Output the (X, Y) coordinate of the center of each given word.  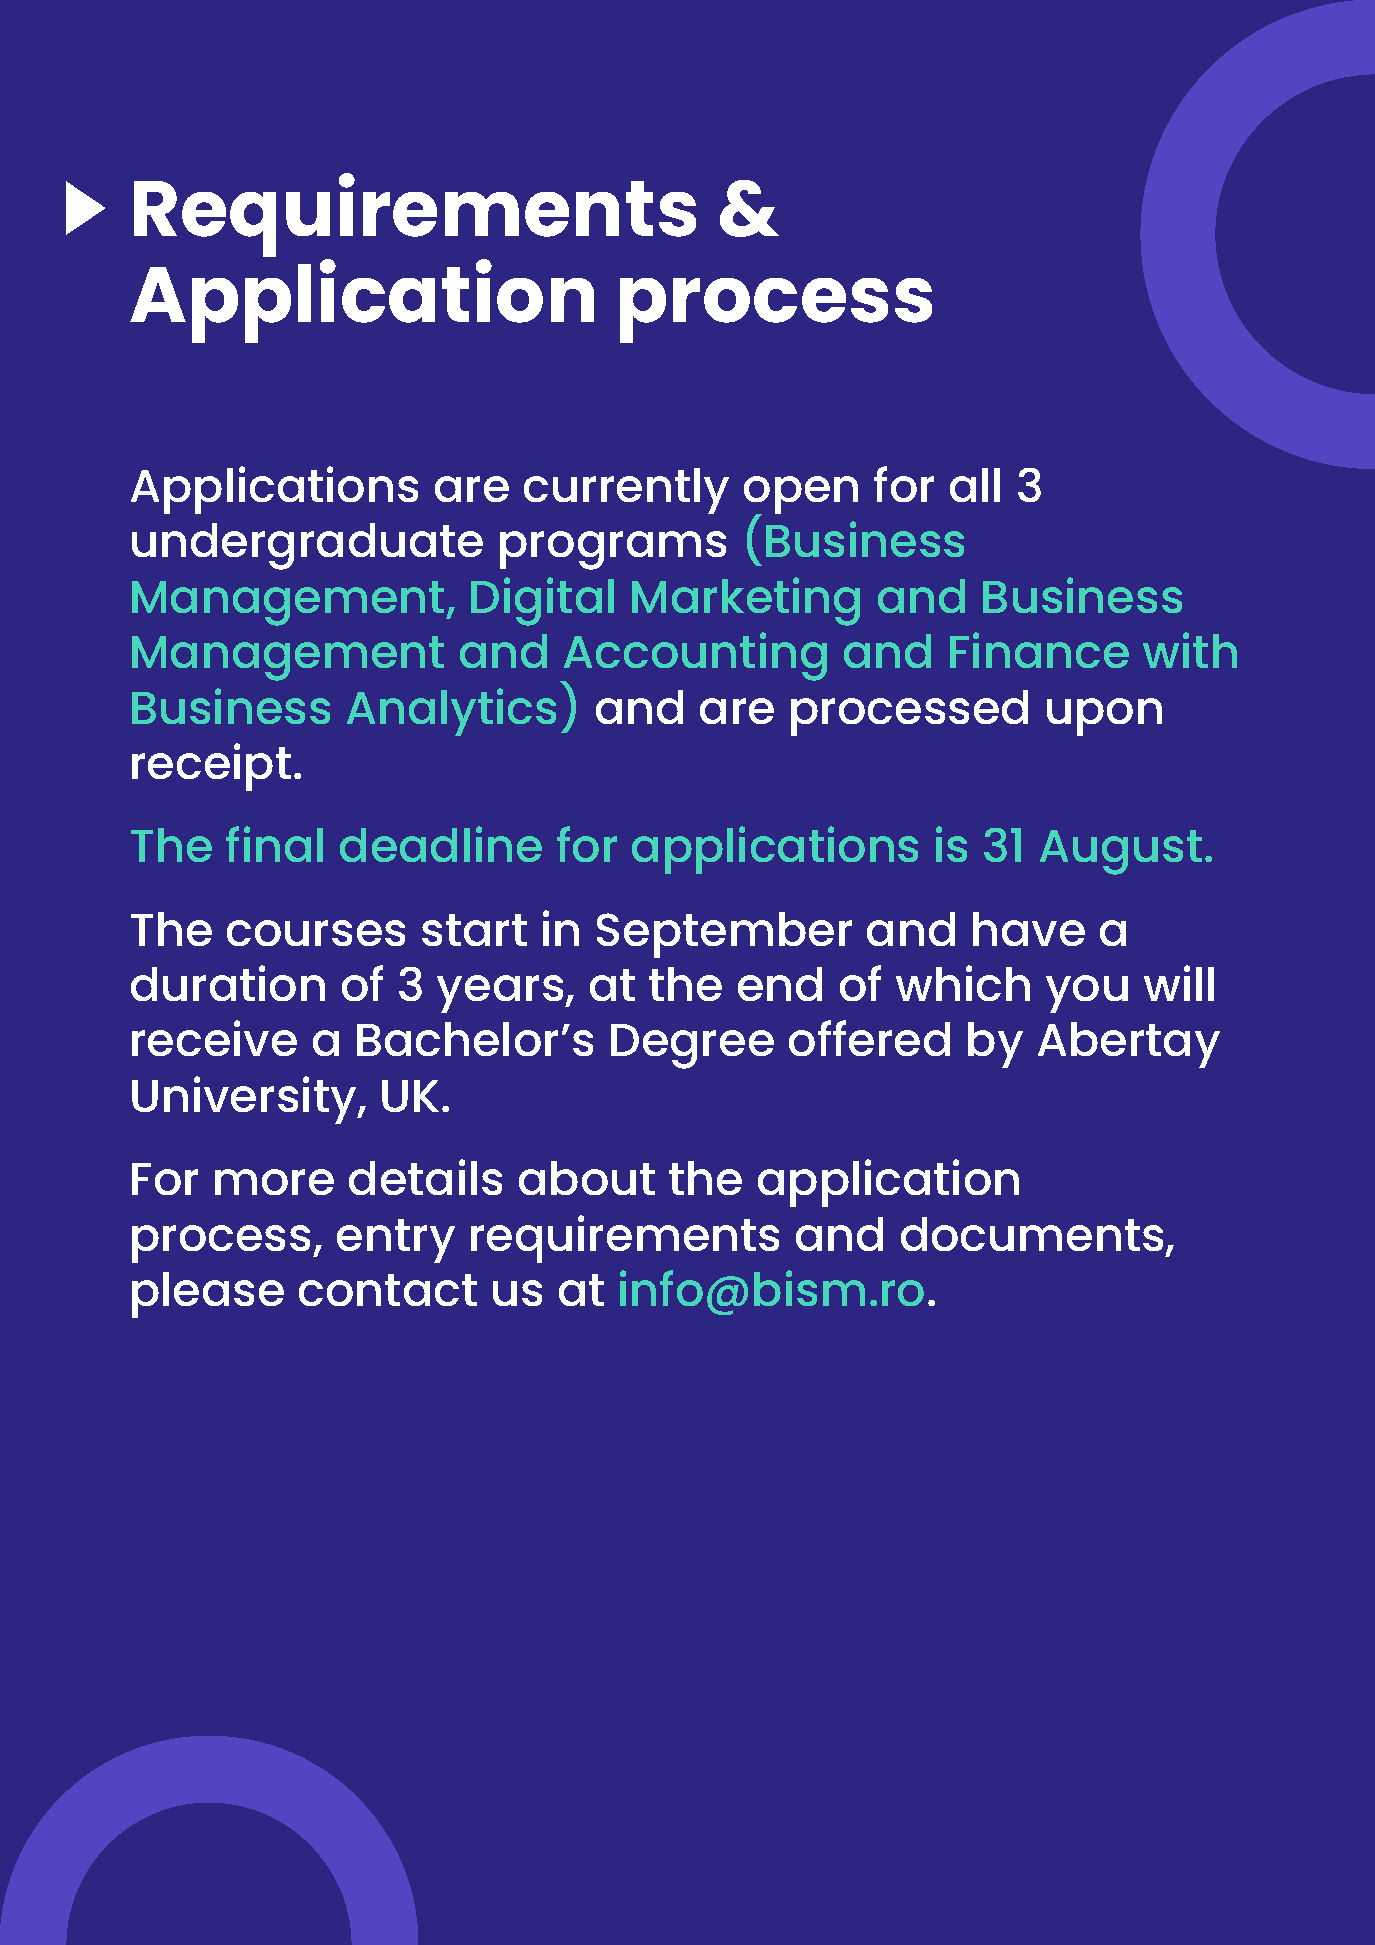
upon (1104, 717)
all (975, 485)
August (1121, 852)
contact (388, 1290)
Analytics (451, 712)
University (245, 1100)
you (1087, 994)
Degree (692, 1046)
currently (626, 491)
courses (316, 933)
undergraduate (307, 546)
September (724, 935)
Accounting (694, 658)
